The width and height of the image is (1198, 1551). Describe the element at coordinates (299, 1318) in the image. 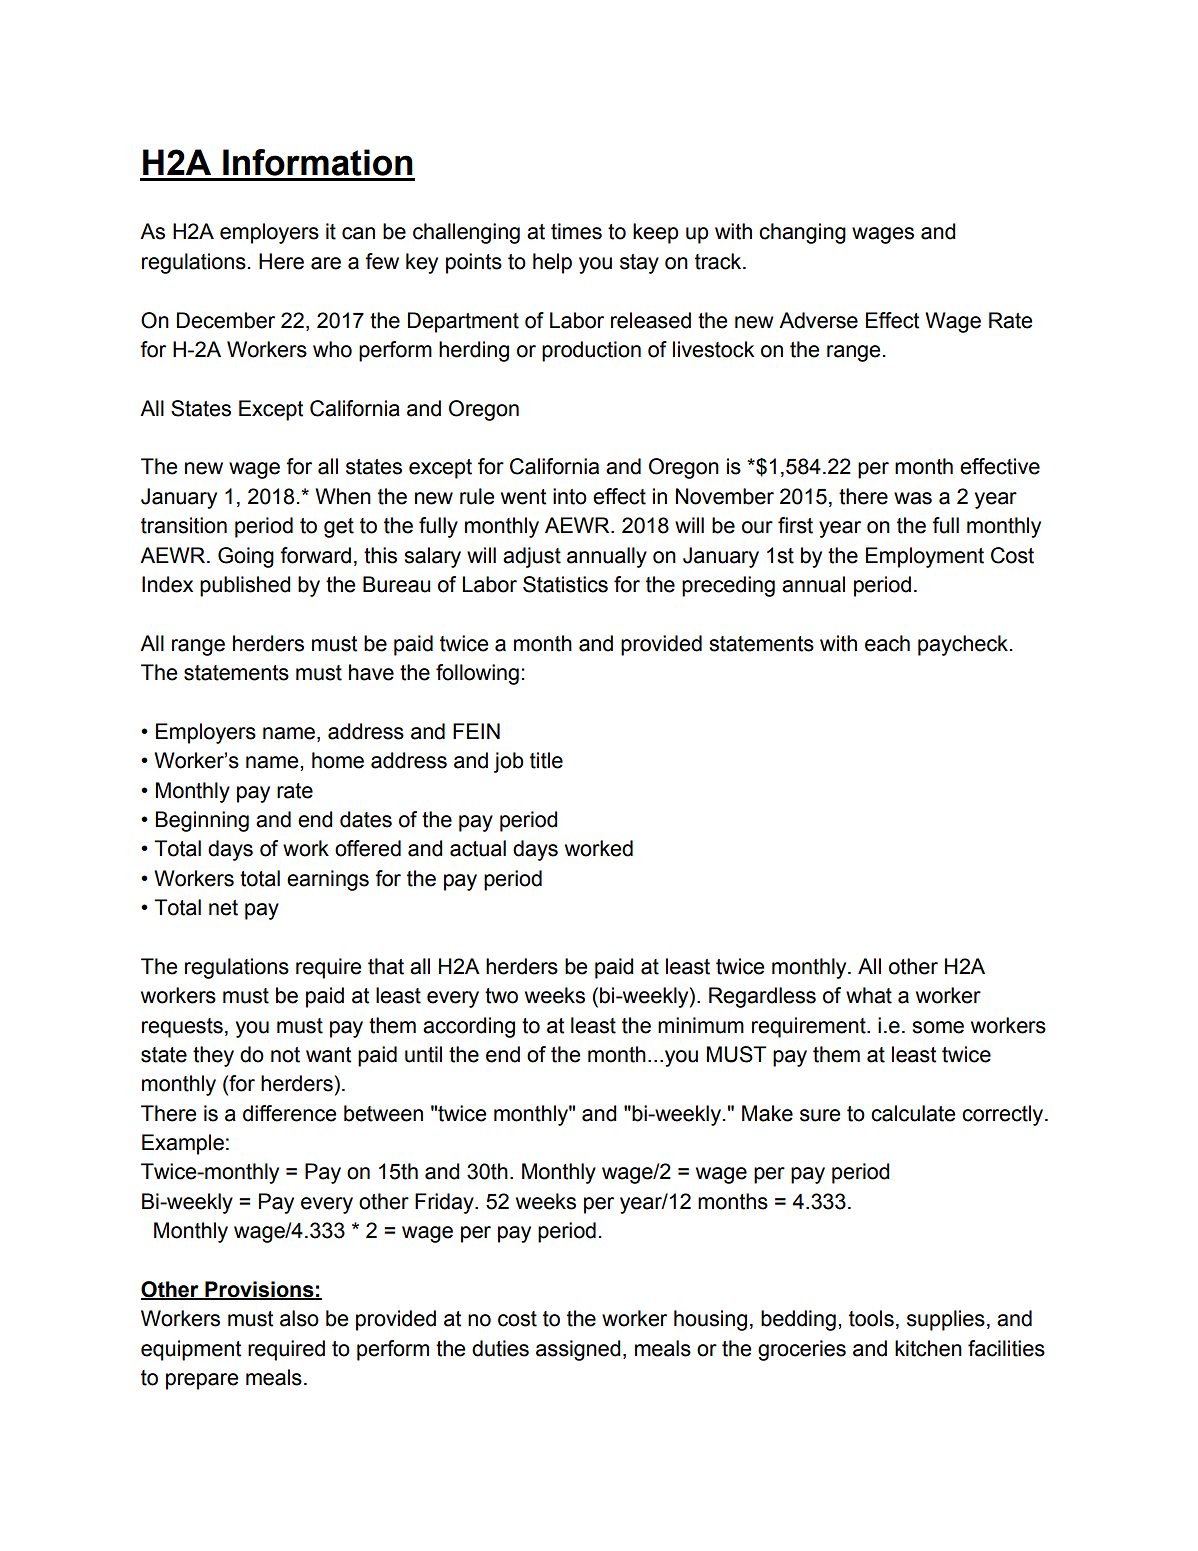

I see `also` at that location.
